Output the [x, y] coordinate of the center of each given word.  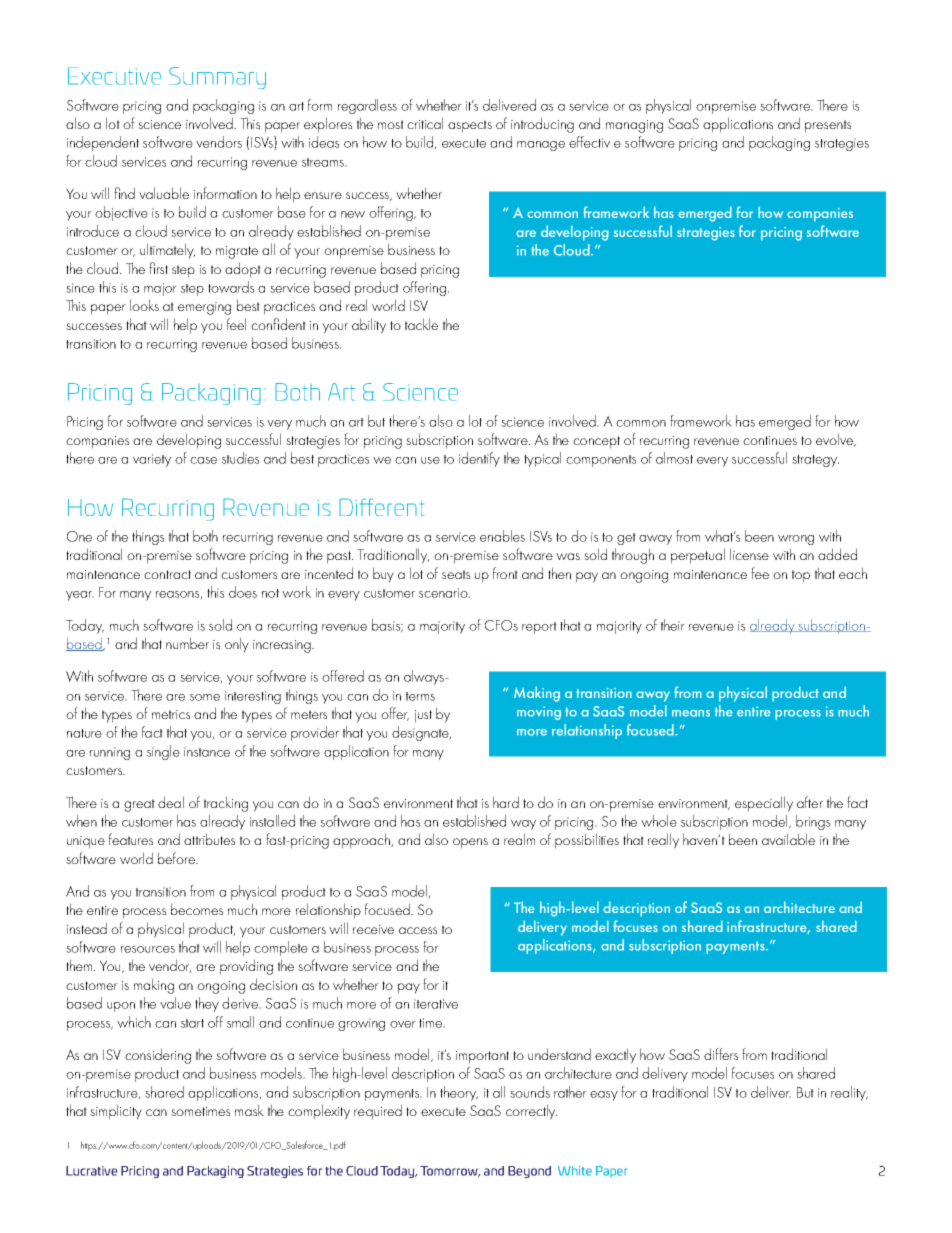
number [187, 643]
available [788, 839]
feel [236, 324]
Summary [217, 78]
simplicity [116, 1112]
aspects [470, 126]
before [177, 858]
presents [828, 126]
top [801, 576]
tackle [421, 324]
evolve [835, 440]
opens [470, 843]
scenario [444, 593]
